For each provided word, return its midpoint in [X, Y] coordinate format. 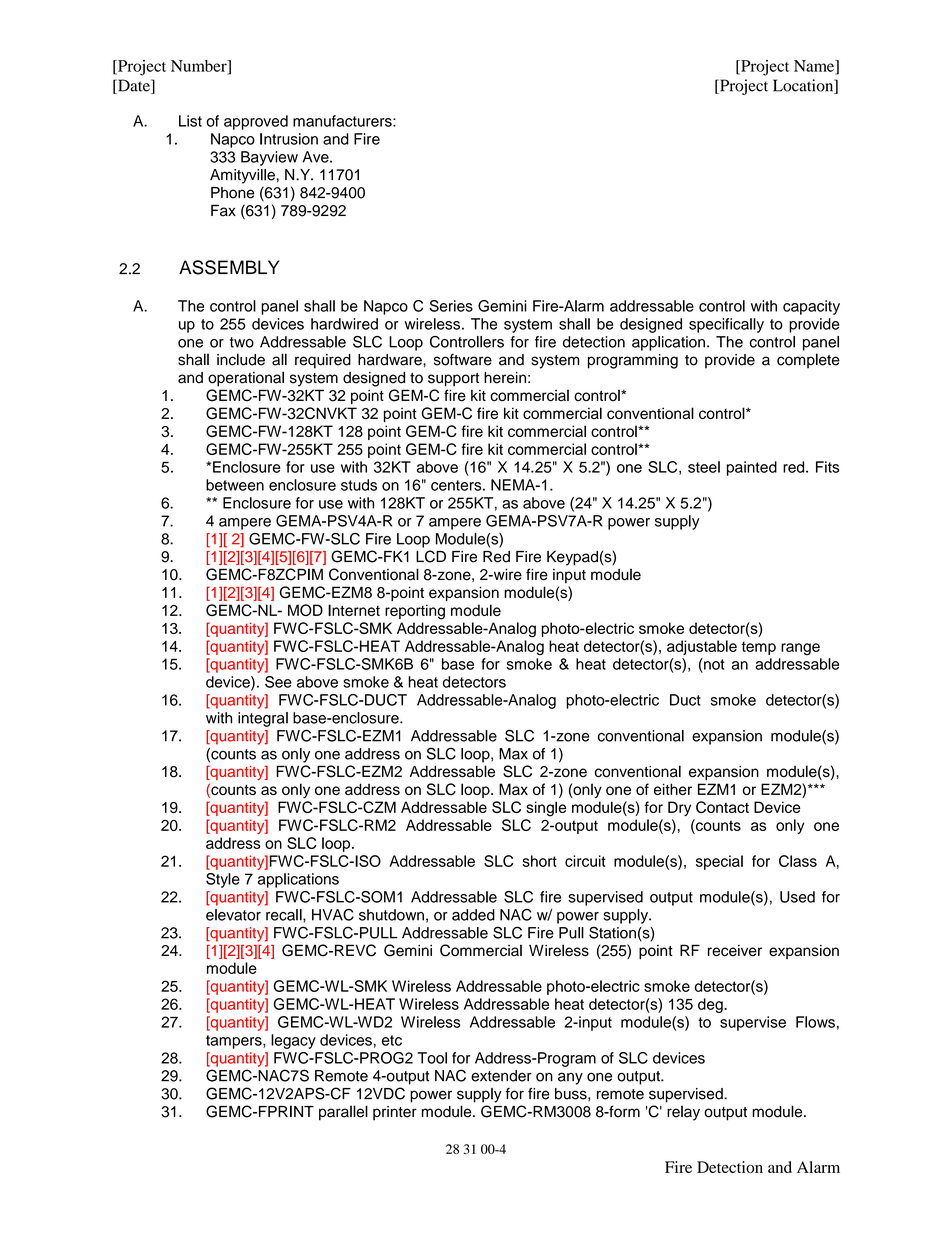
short [539, 861]
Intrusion [289, 139]
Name [815, 67]
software [463, 359]
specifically [726, 325]
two [242, 342]
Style [223, 880]
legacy [293, 1041]
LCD [431, 556]
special [719, 862]
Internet [354, 610]
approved [256, 122]
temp [758, 648]
